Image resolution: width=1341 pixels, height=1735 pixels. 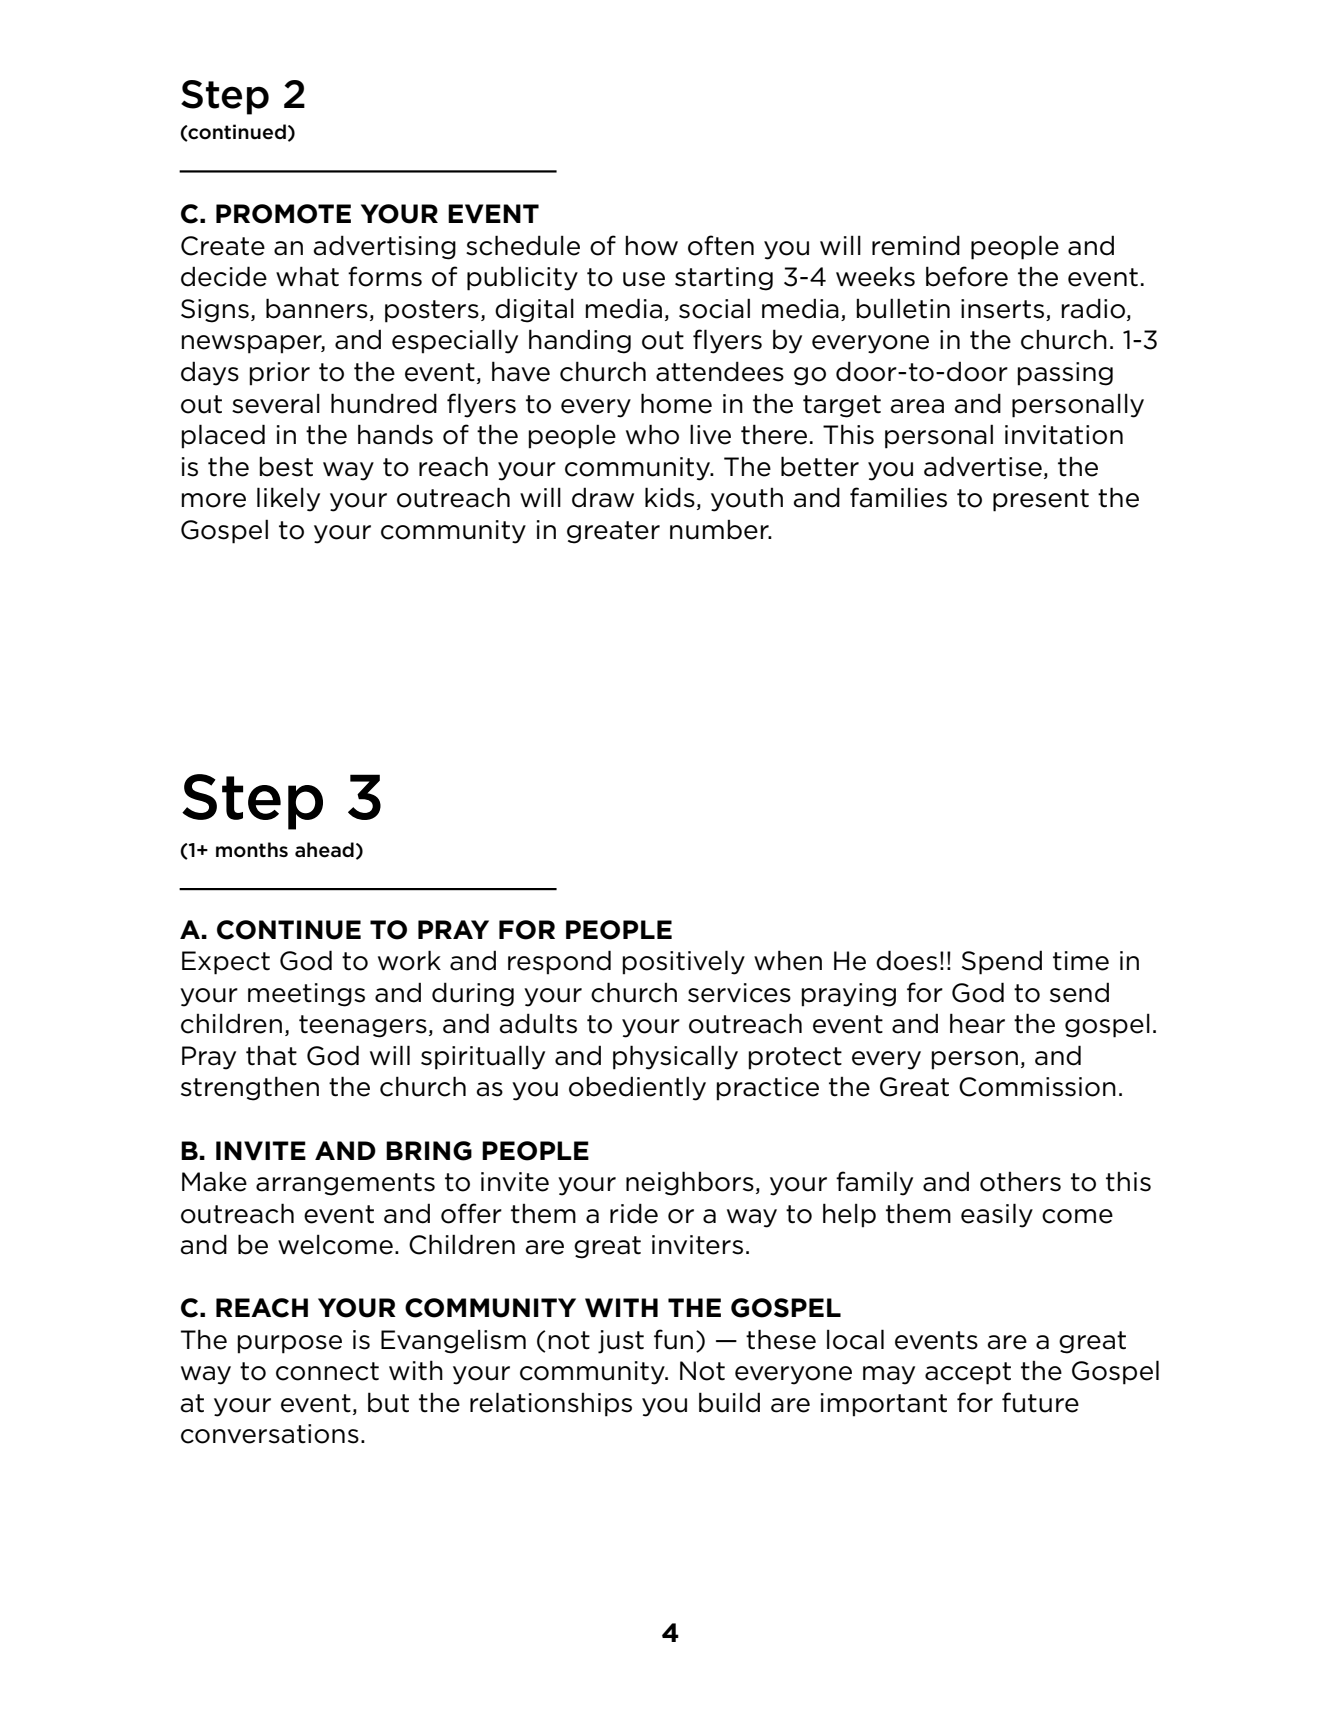 What do you see at coordinates (288, 499) in the document?
I see `likely` at bounding box center [288, 499].
